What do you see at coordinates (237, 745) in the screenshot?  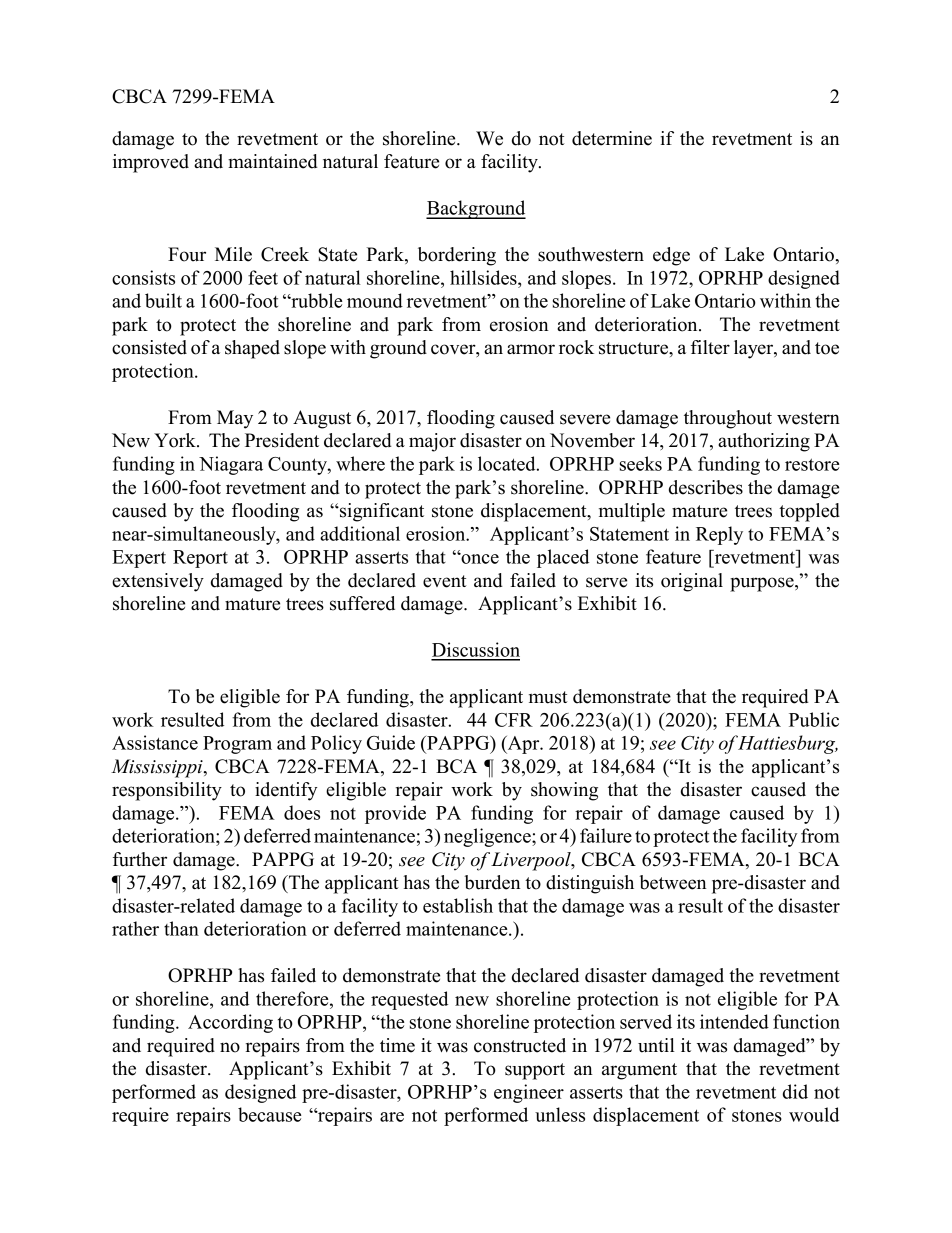 I see `Program` at bounding box center [237, 745].
